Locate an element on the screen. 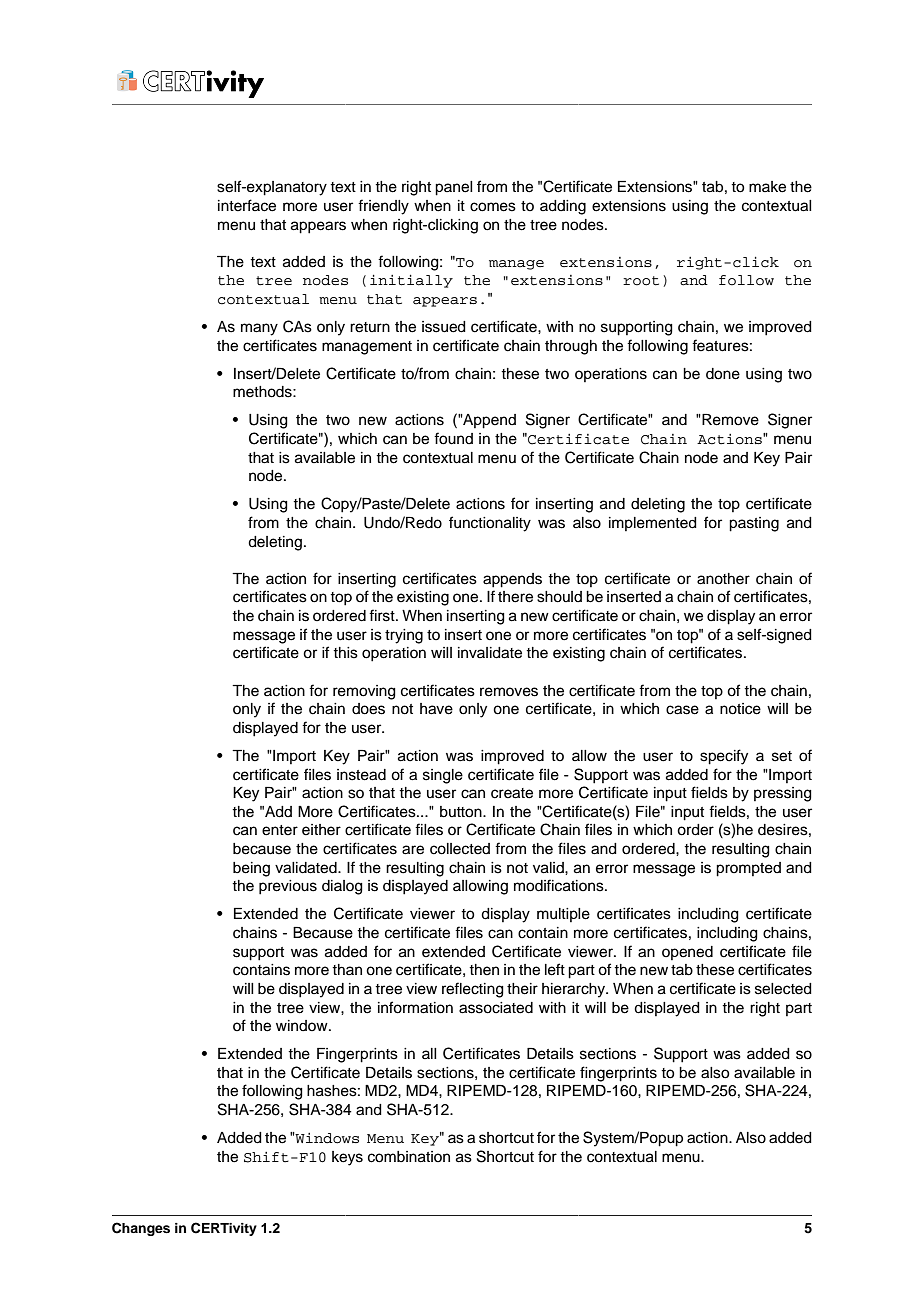 This screenshot has width=924, height=1308. interface is located at coordinates (247, 205).
